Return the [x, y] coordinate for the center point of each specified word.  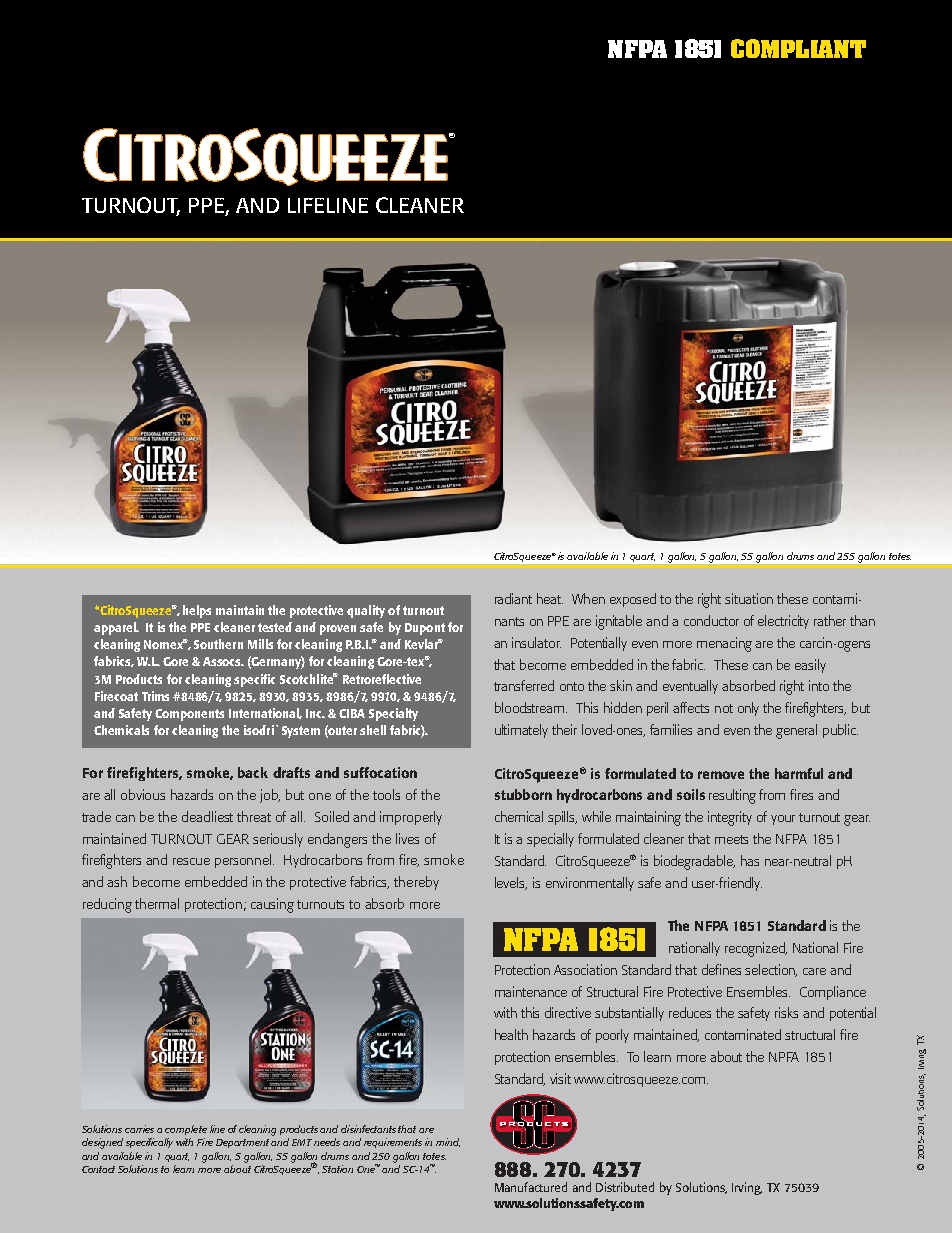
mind [448, 1142]
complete [186, 1130]
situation [749, 598]
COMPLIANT [798, 48]
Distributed [625, 1187]
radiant [513, 598]
